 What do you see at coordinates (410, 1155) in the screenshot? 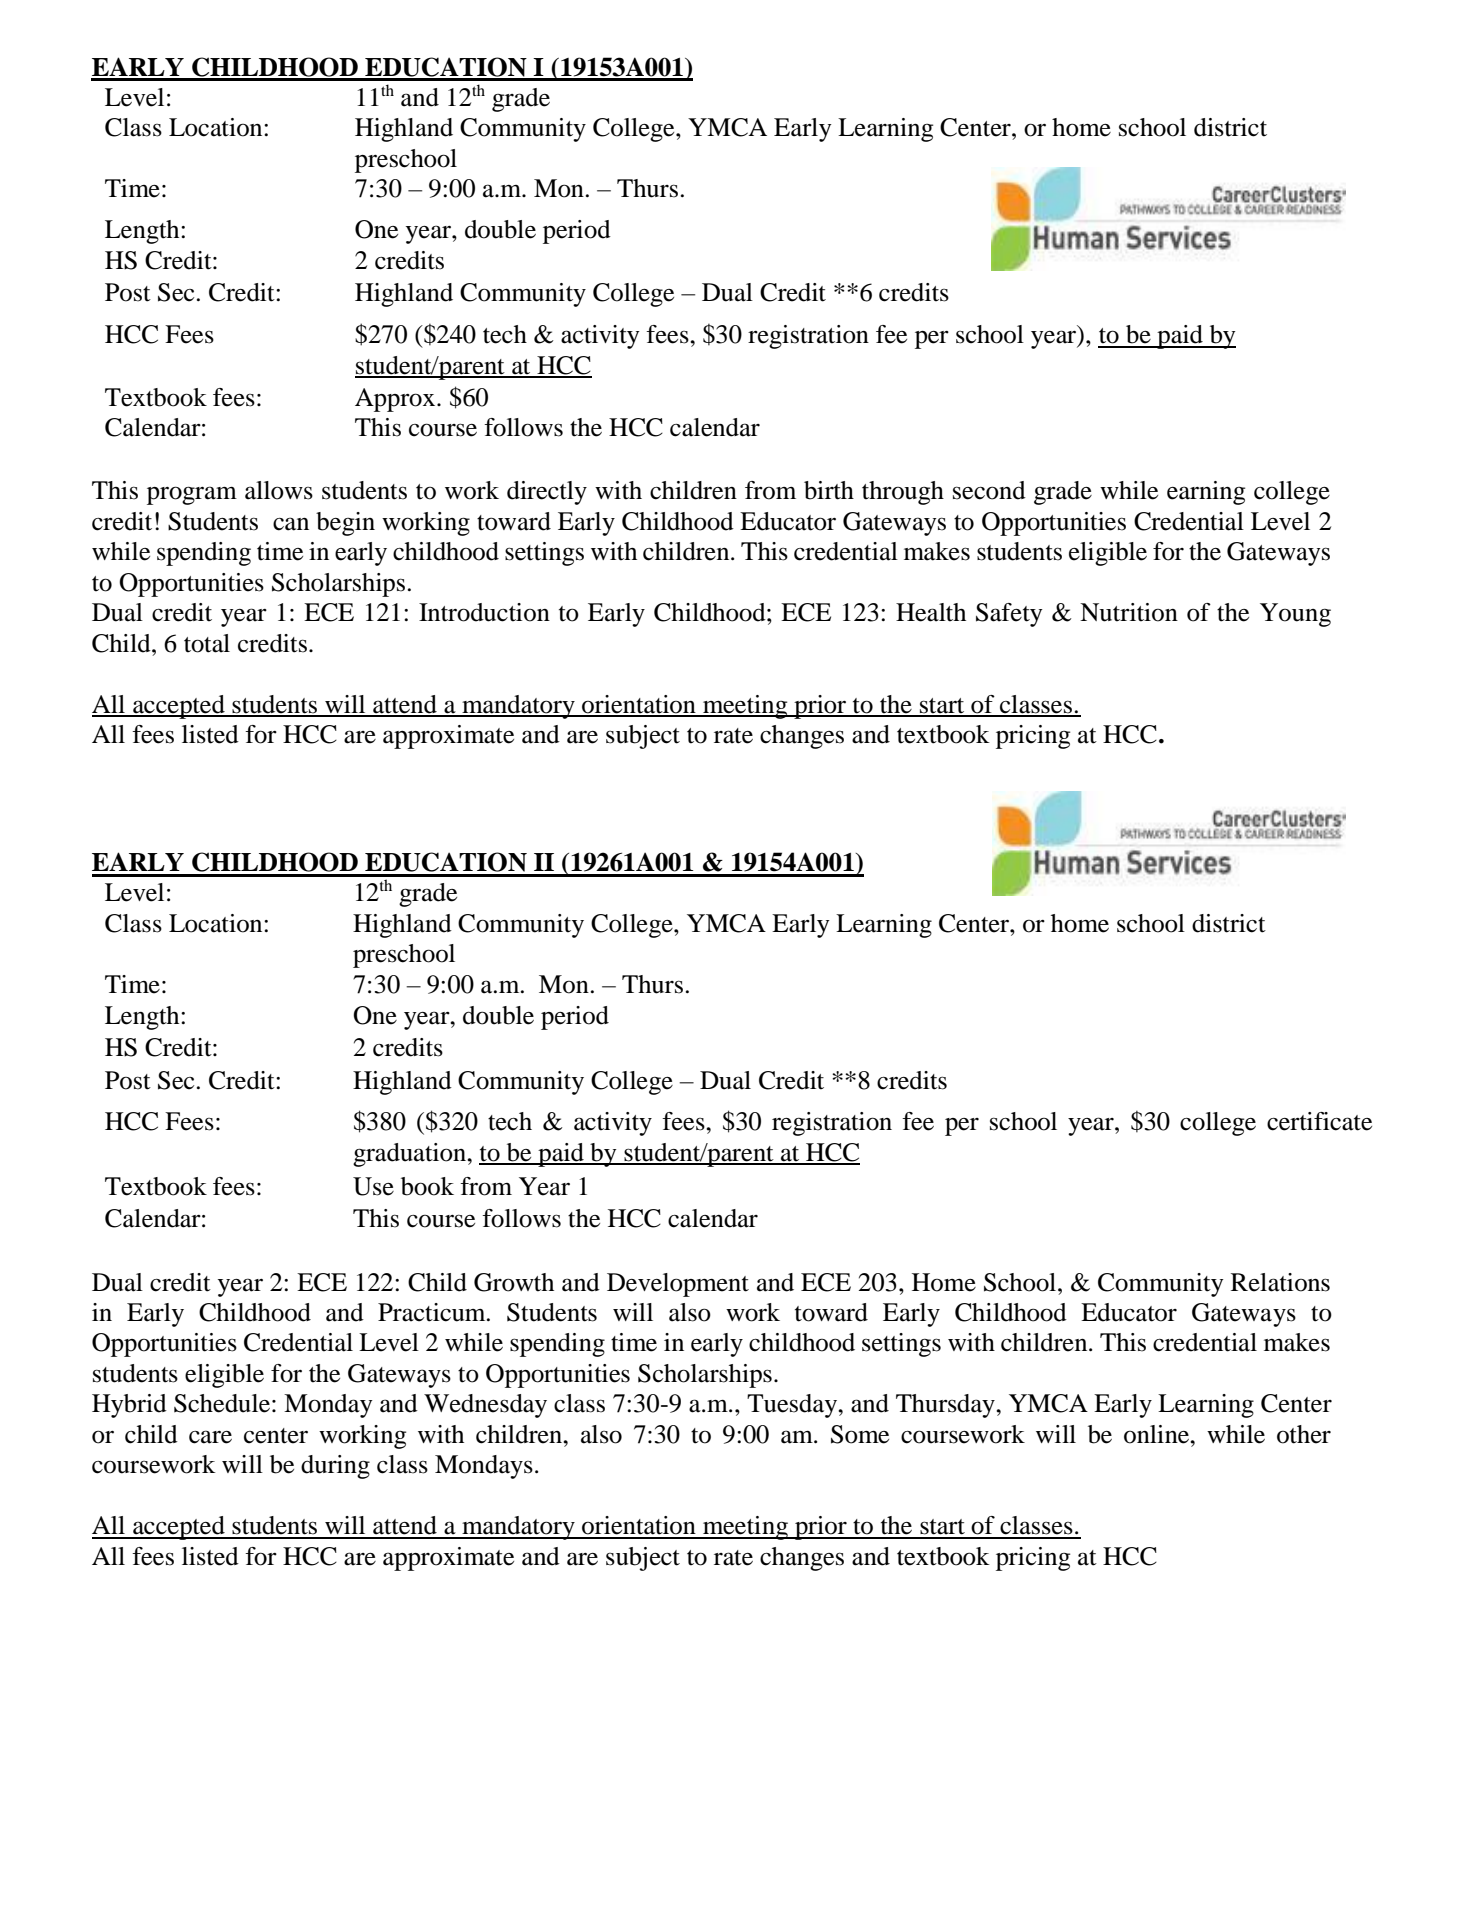
I see `graduation` at bounding box center [410, 1155].
